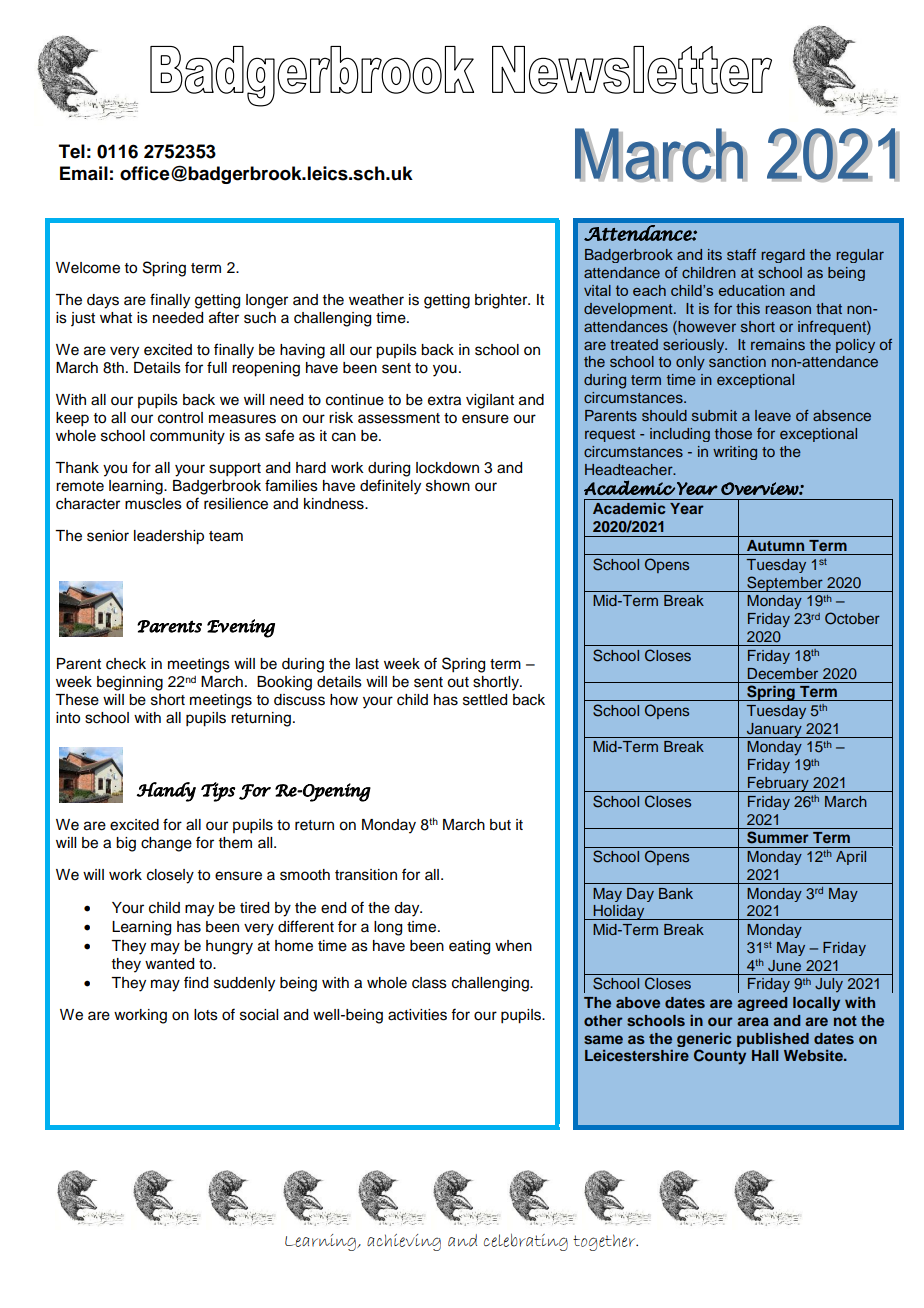 The width and height of the document is (924, 1308). What do you see at coordinates (84, 173) in the document?
I see `Email` at bounding box center [84, 173].
